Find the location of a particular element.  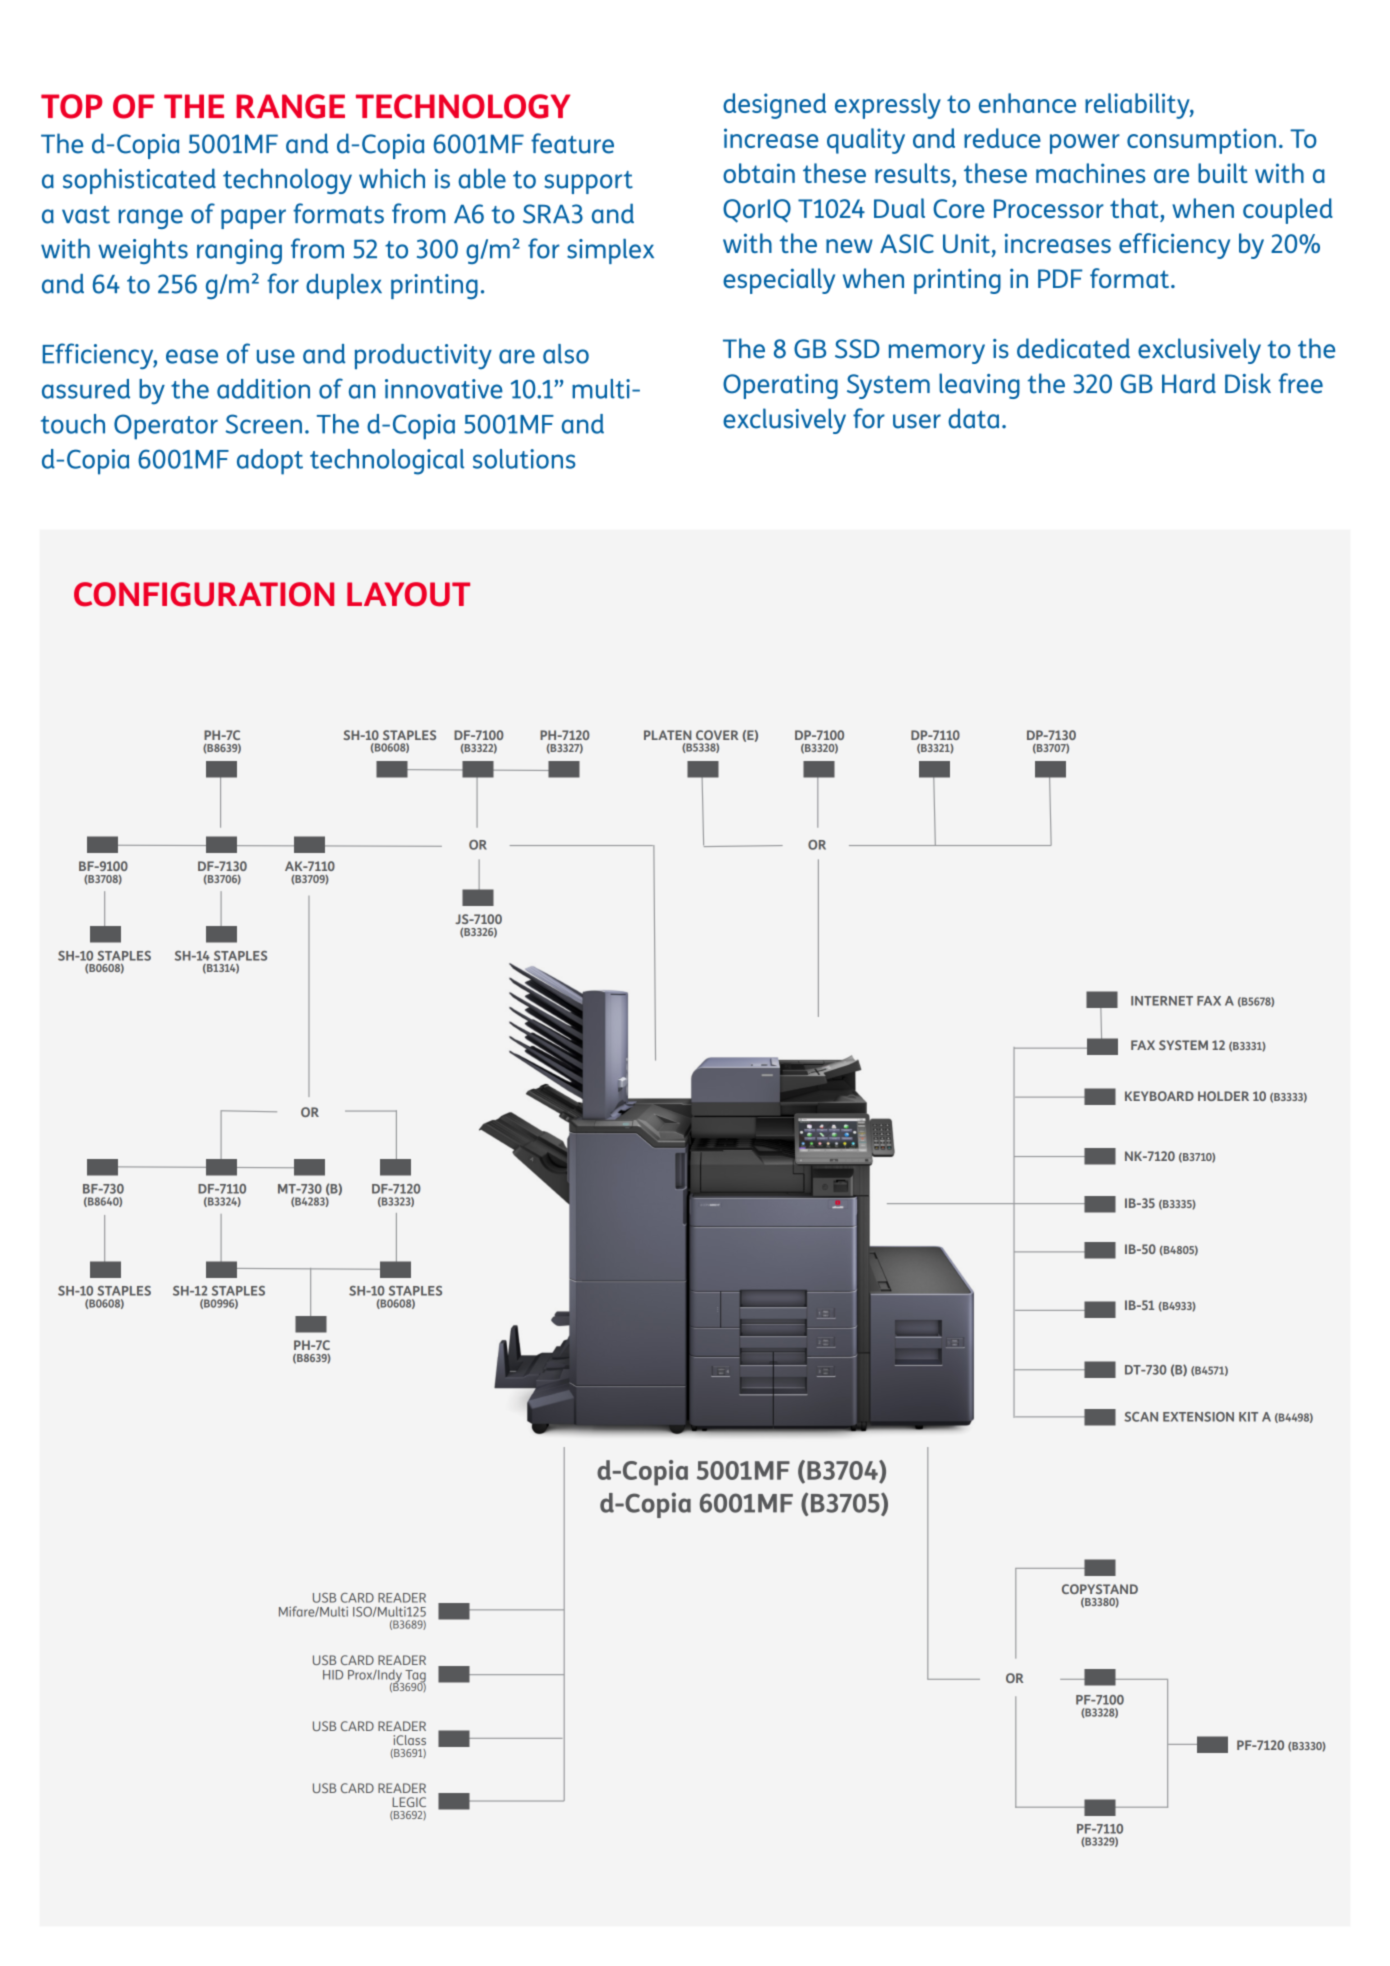

sophisticated is located at coordinates (139, 181).
